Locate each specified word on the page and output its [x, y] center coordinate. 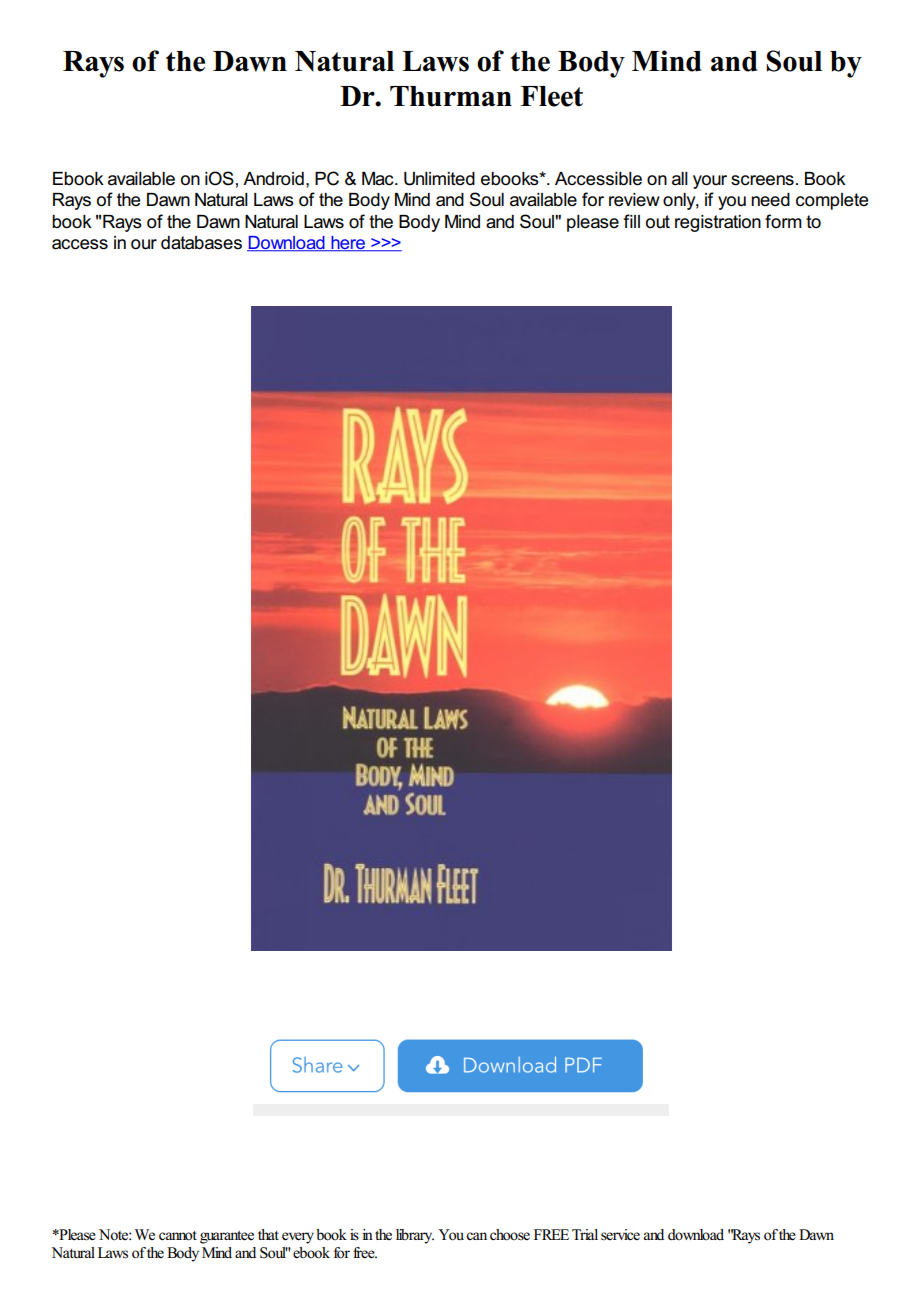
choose [510, 1235]
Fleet [551, 96]
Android [273, 179]
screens [762, 180]
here [348, 244]
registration [718, 223]
